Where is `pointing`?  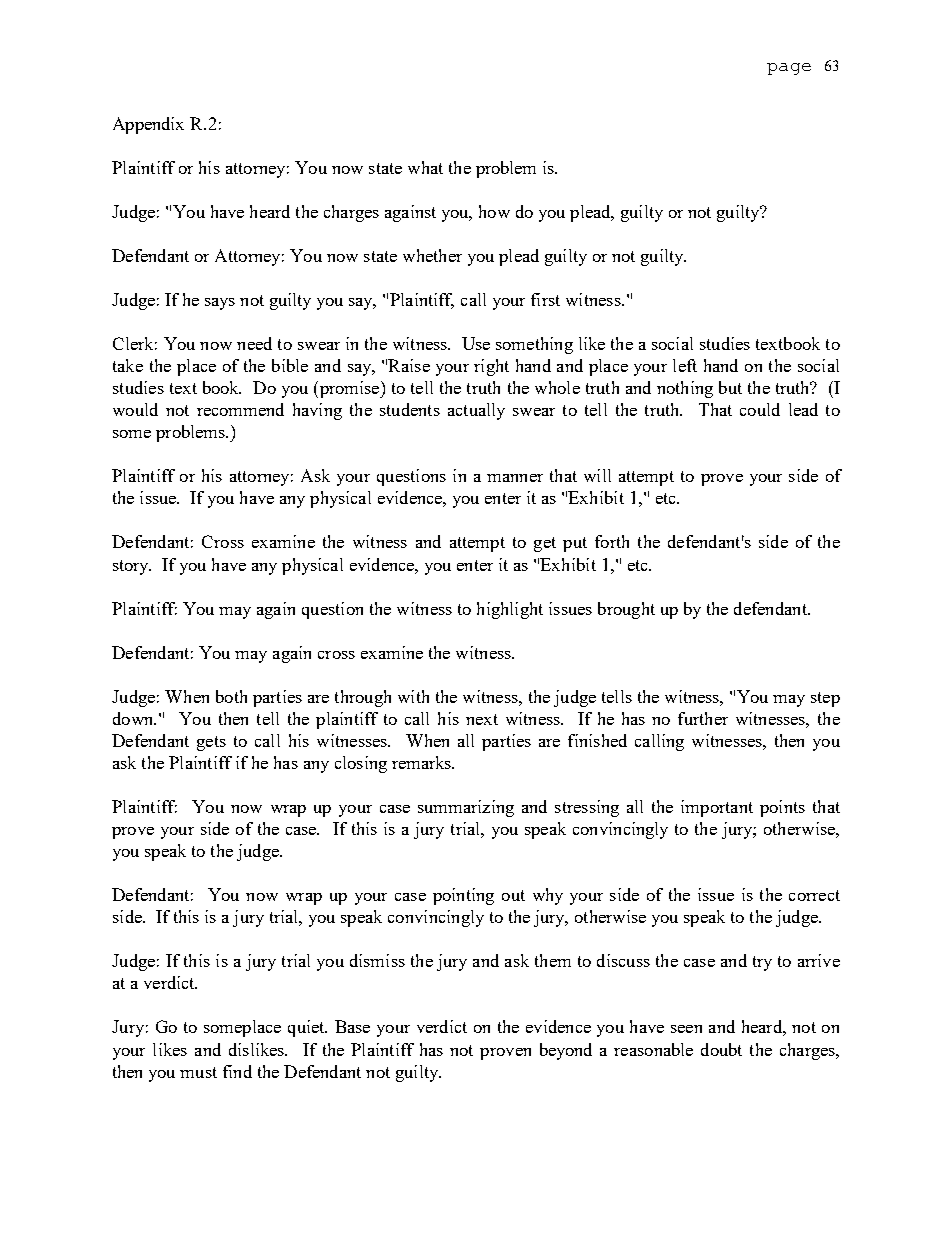
pointing is located at coordinates (463, 896).
